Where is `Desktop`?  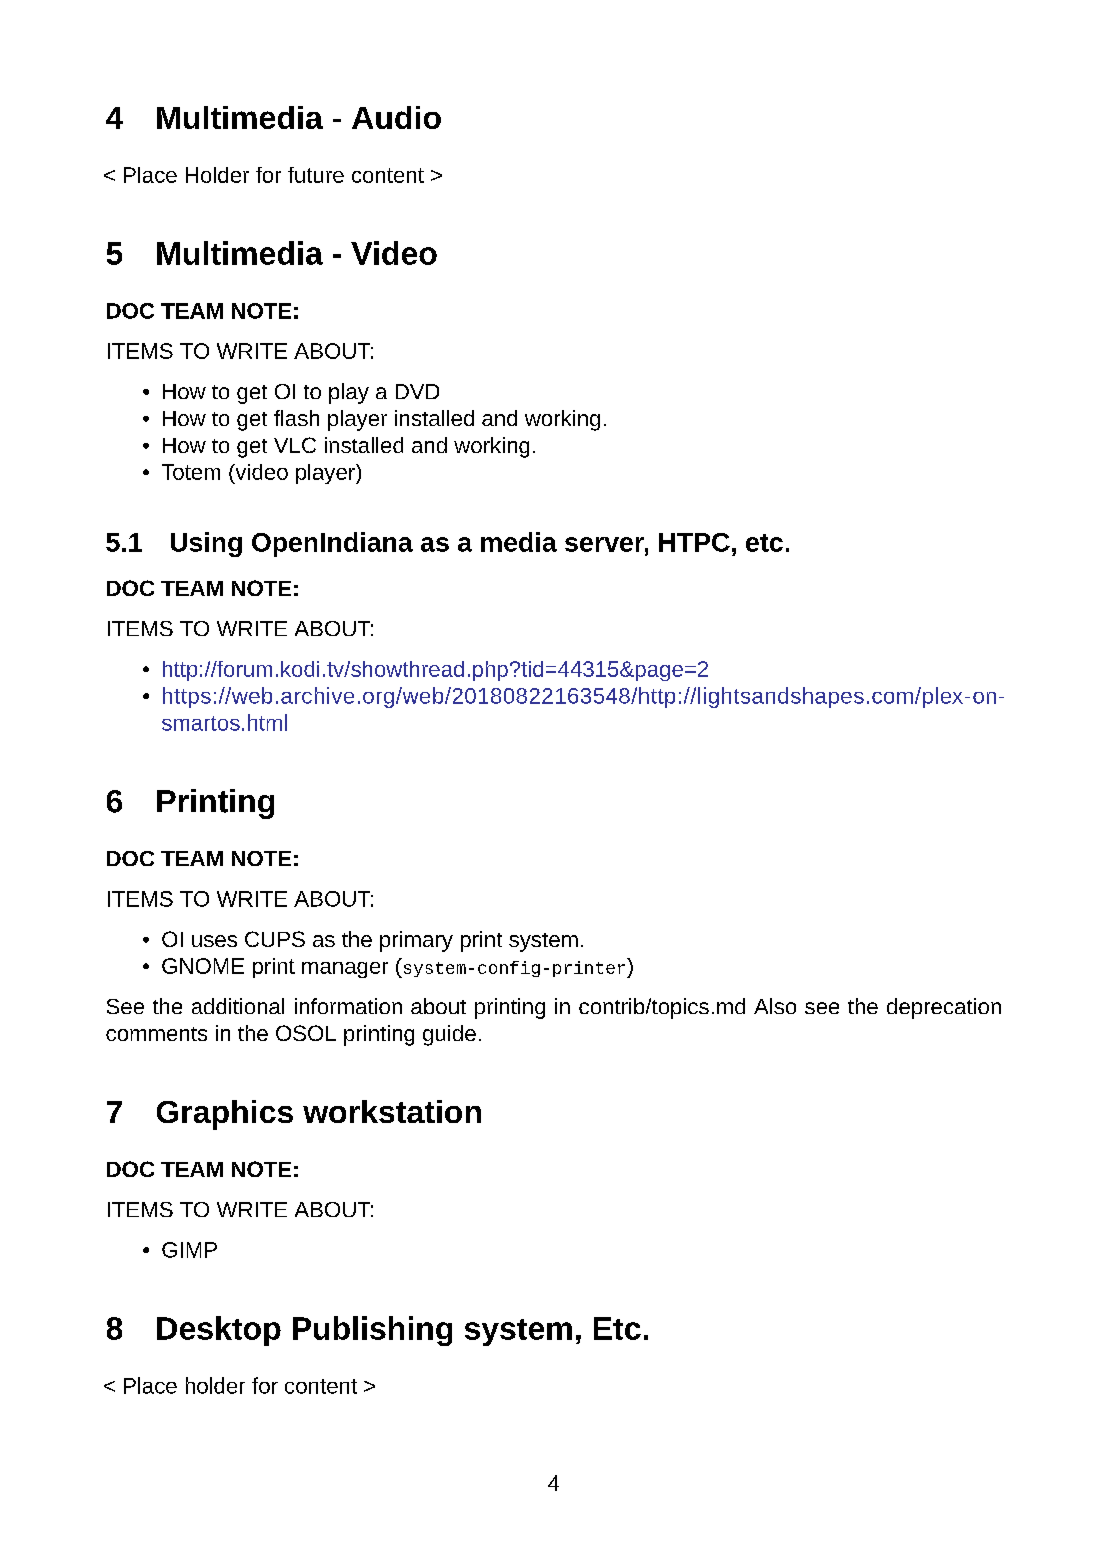
Desktop is located at coordinates (219, 1331).
